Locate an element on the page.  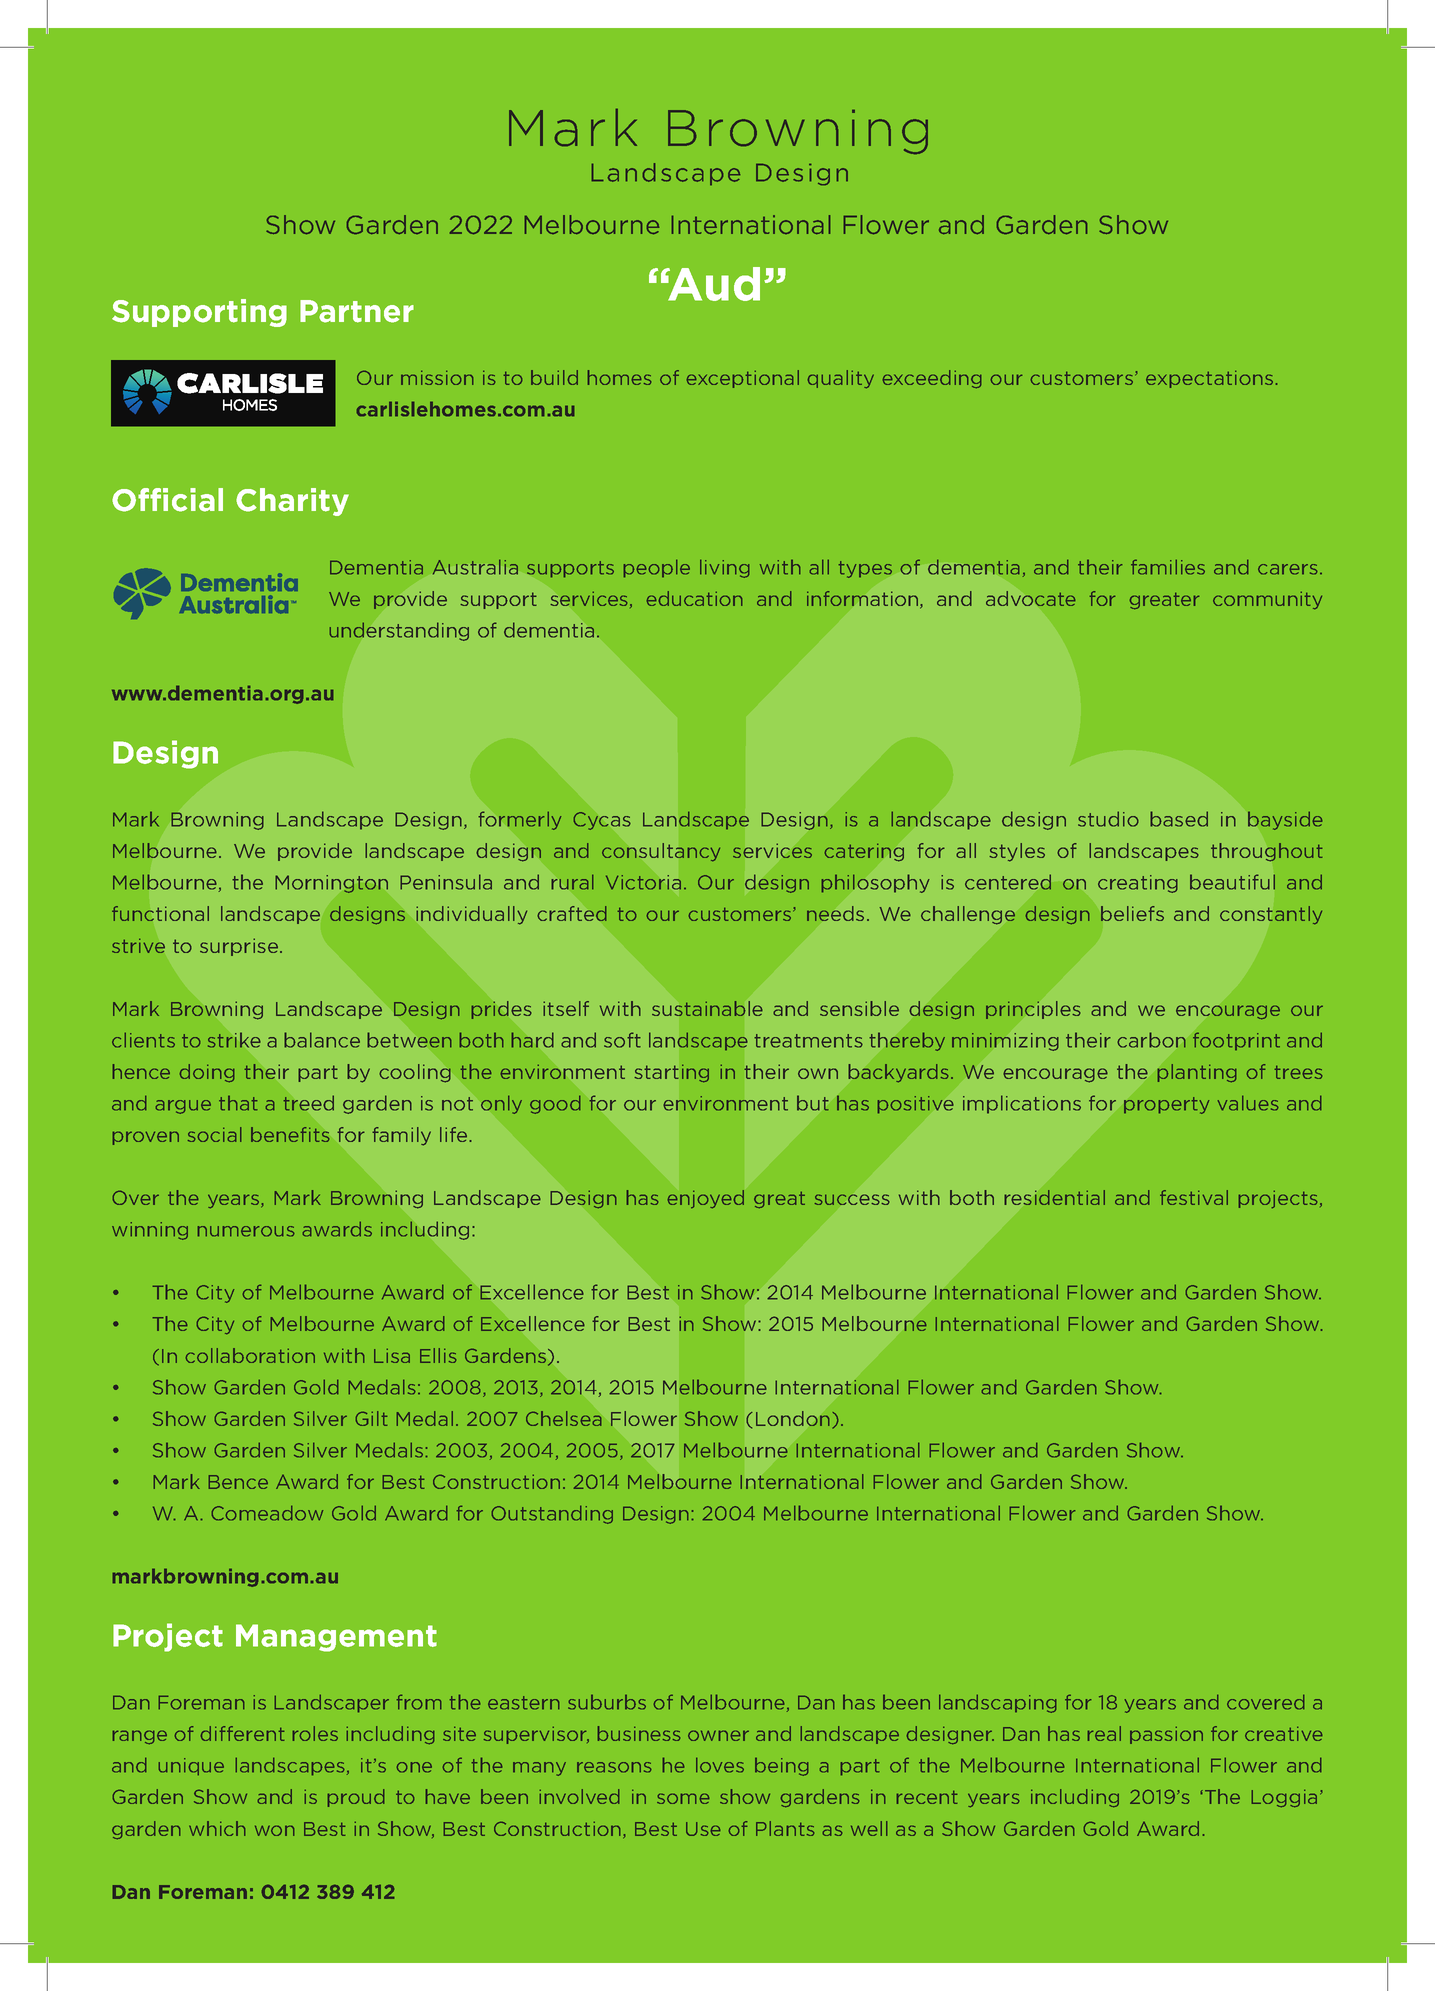
Charity is located at coordinates (292, 502).
